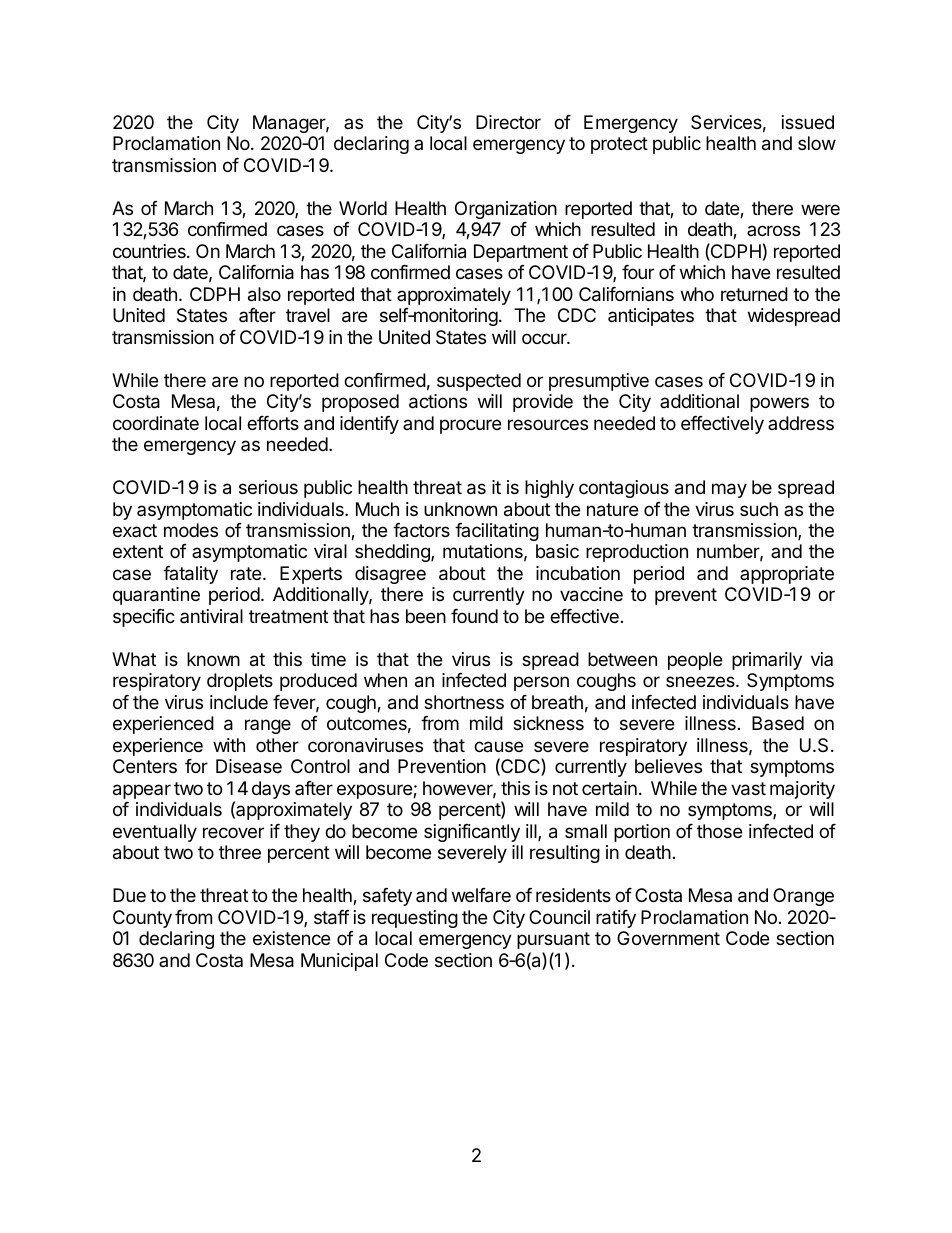  What do you see at coordinates (508, 122) in the screenshot?
I see `Director` at bounding box center [508, 122].
